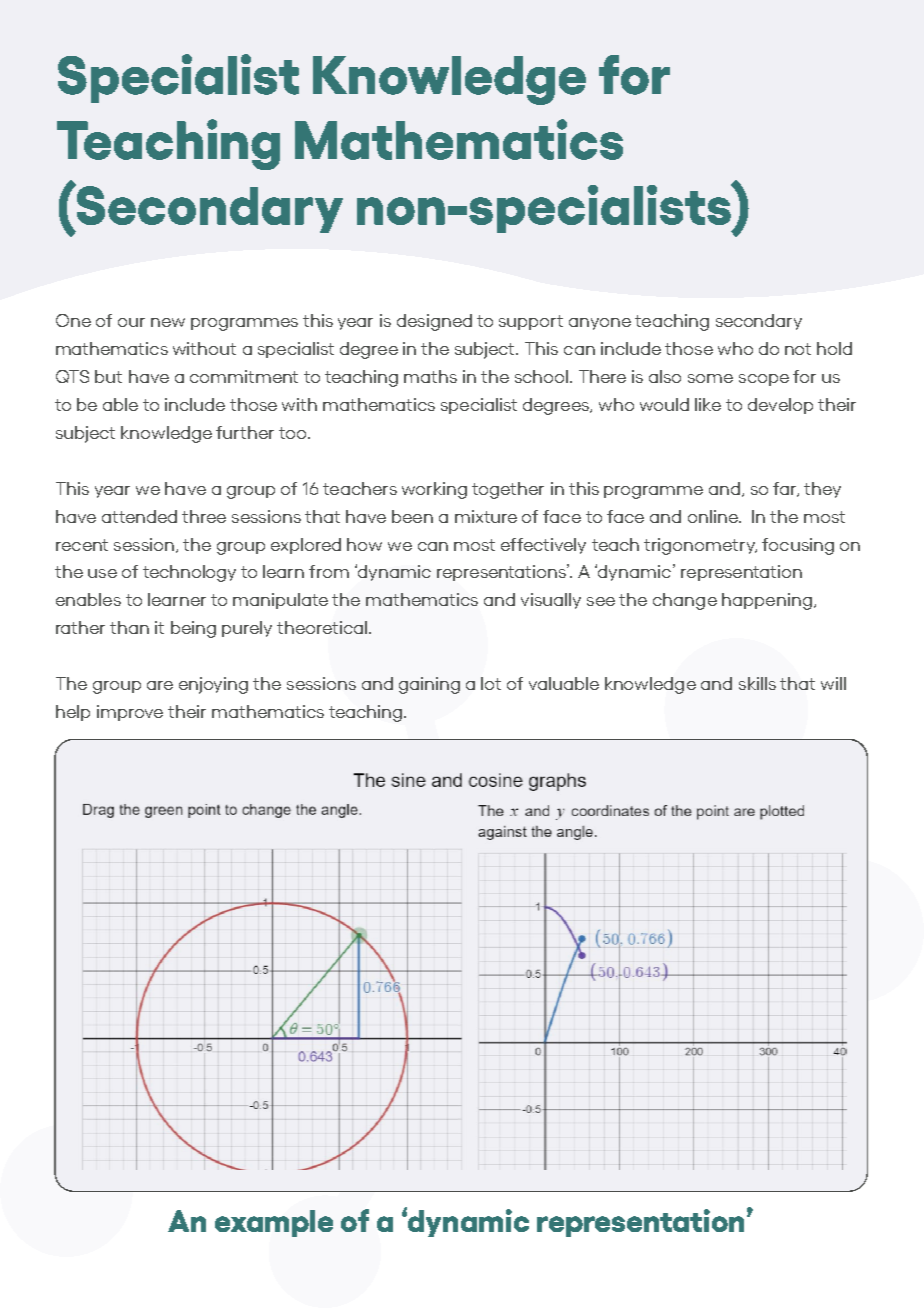 This screenshot has height=1308, width=924. What do you see at coordinates (130, 713) in the screenshot?
I see `improve` at bounding box center [130, 713].
